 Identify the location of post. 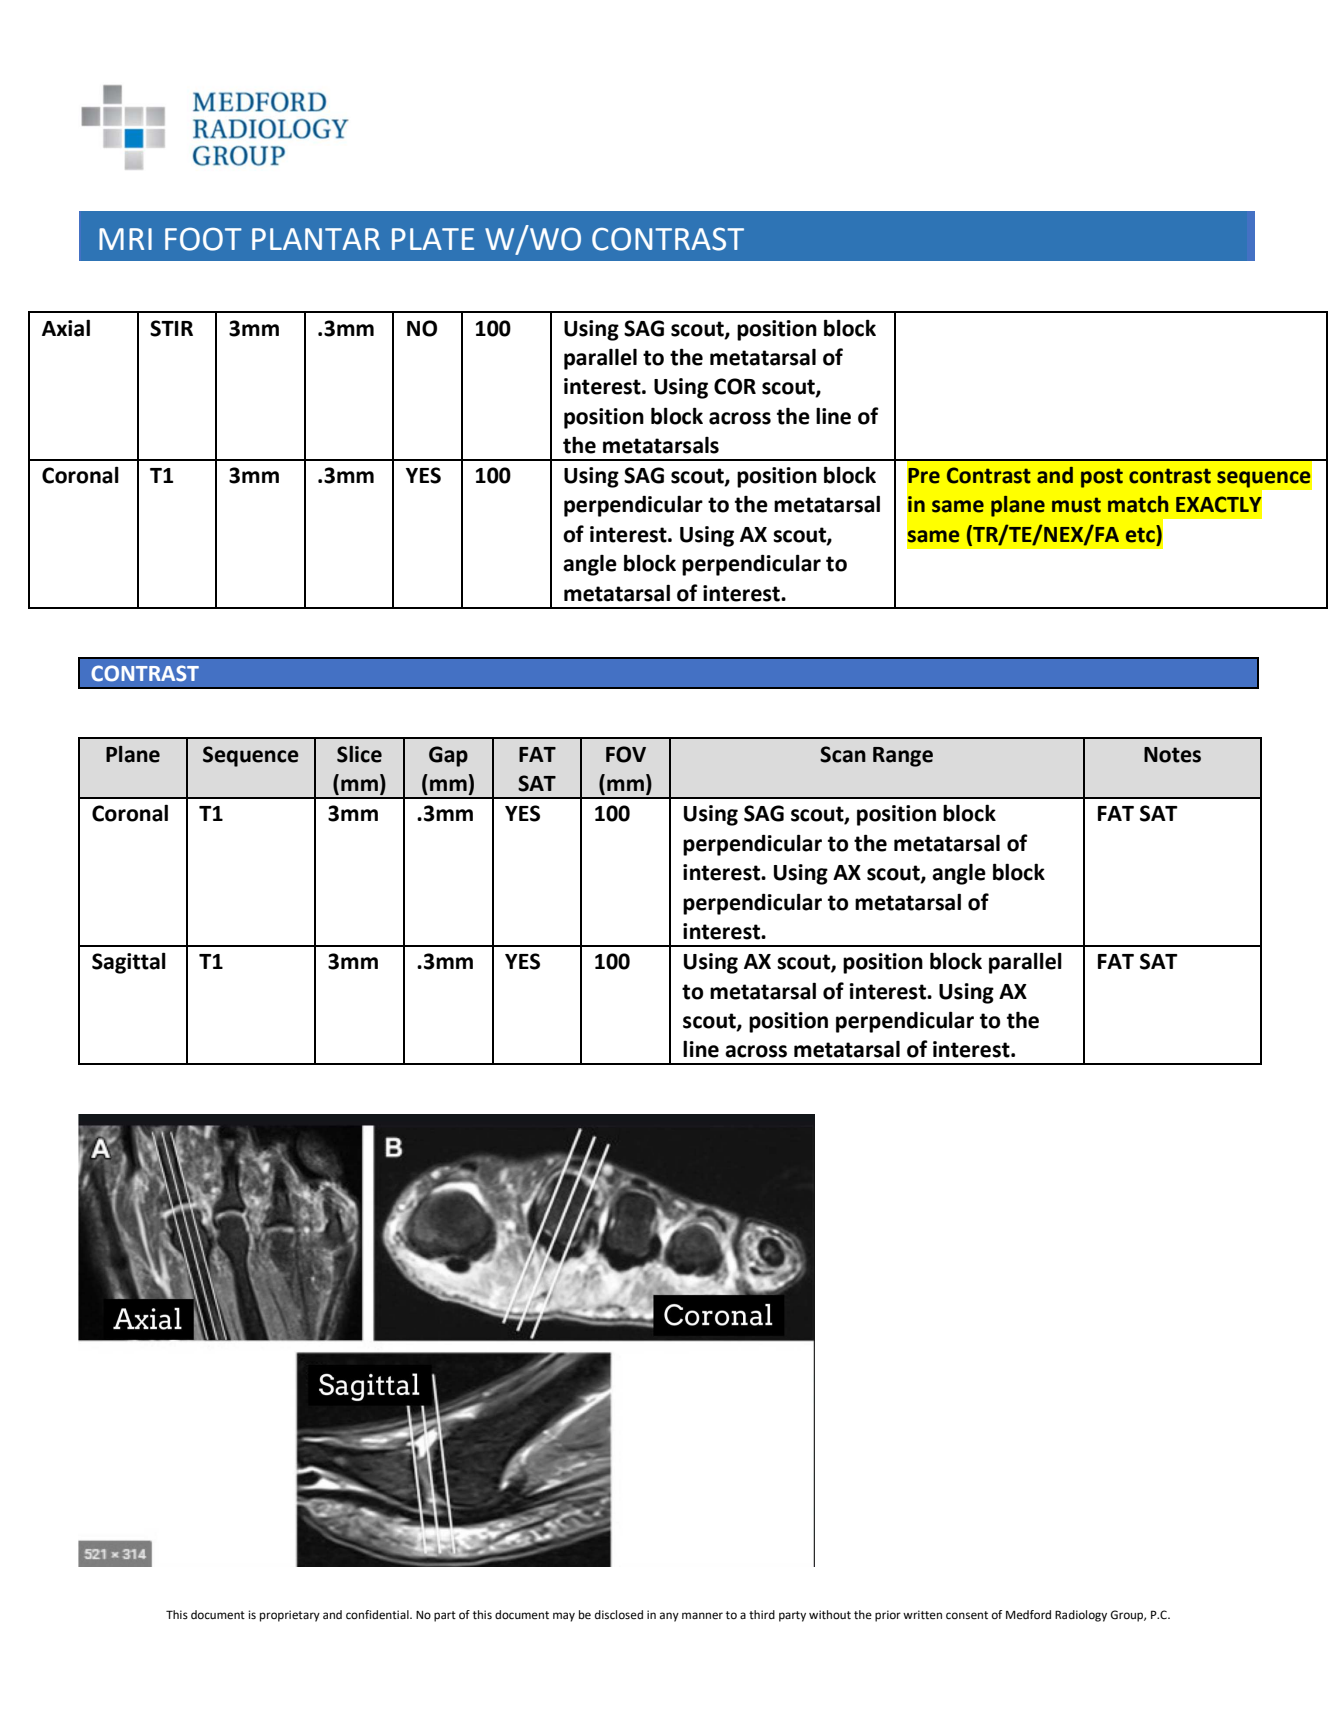
(1102, 478).
